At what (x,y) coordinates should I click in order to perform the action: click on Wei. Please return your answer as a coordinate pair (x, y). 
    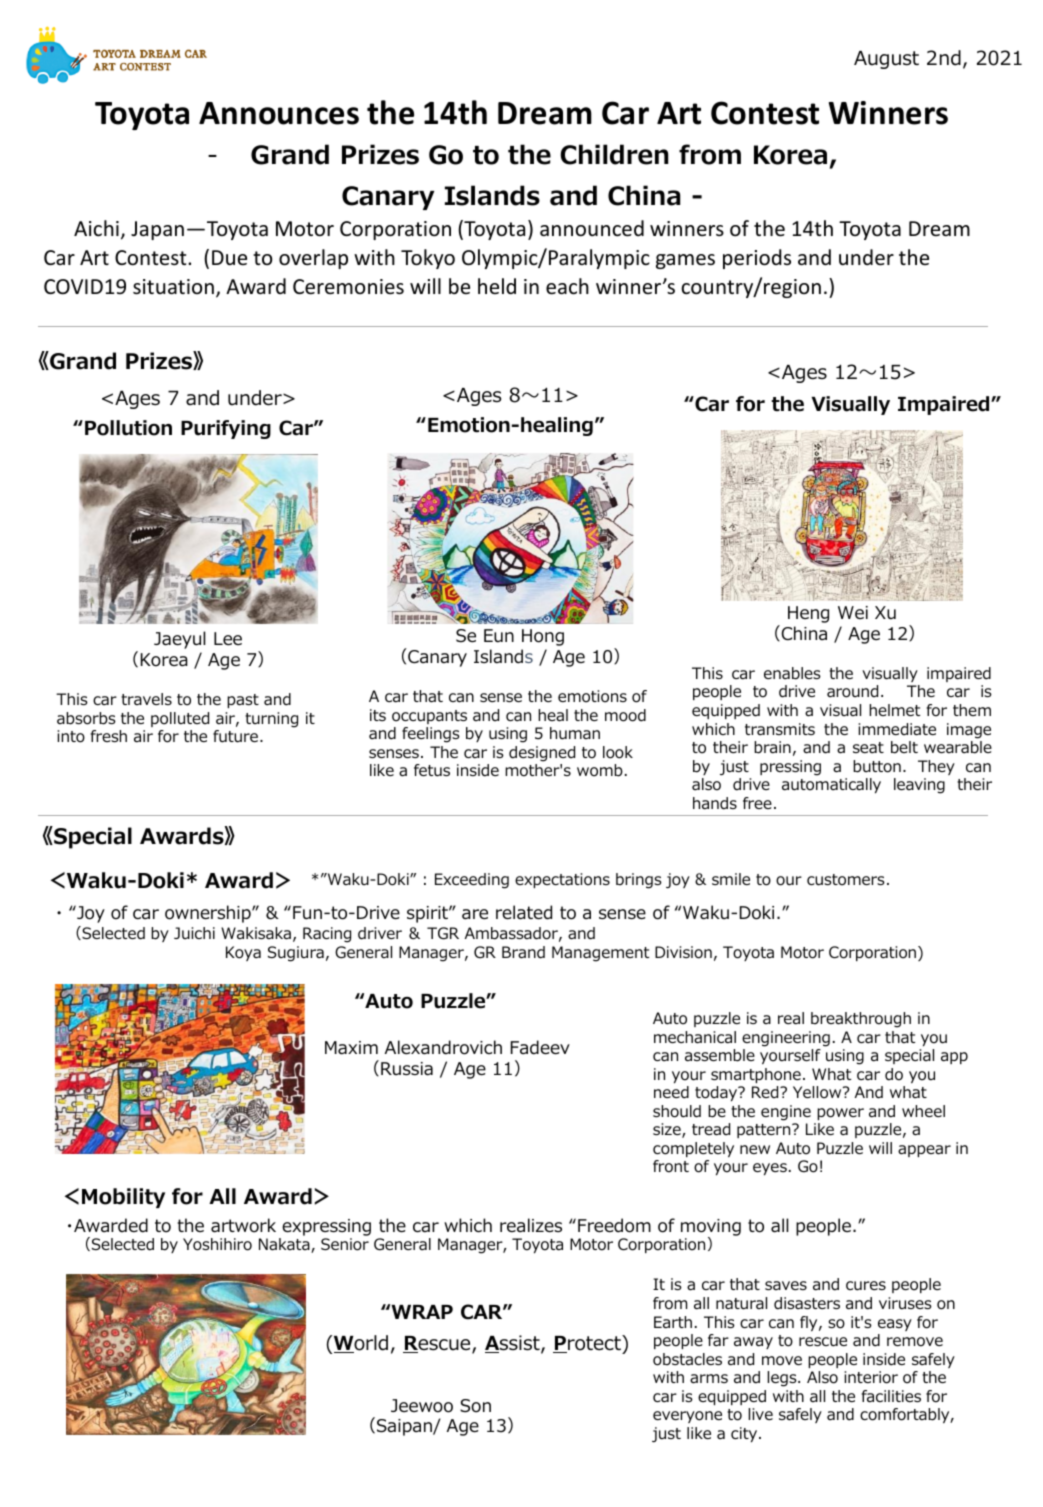
    Looking at the image, I should click on (853, 612).
